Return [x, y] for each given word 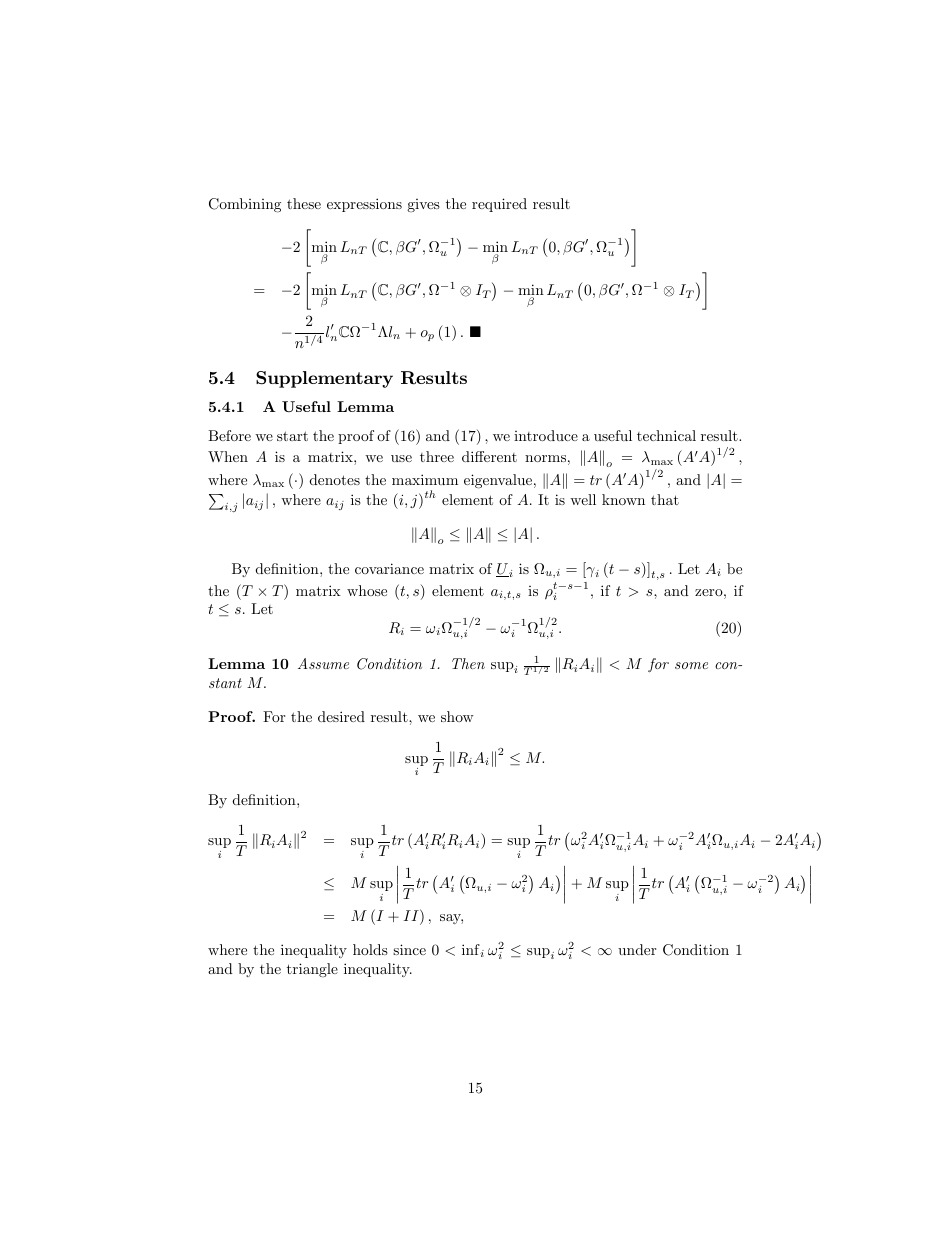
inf [471, 949]
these [304, 203]
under [637, 949]
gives [423, 205]
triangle [312, 970]
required [499, 205]
